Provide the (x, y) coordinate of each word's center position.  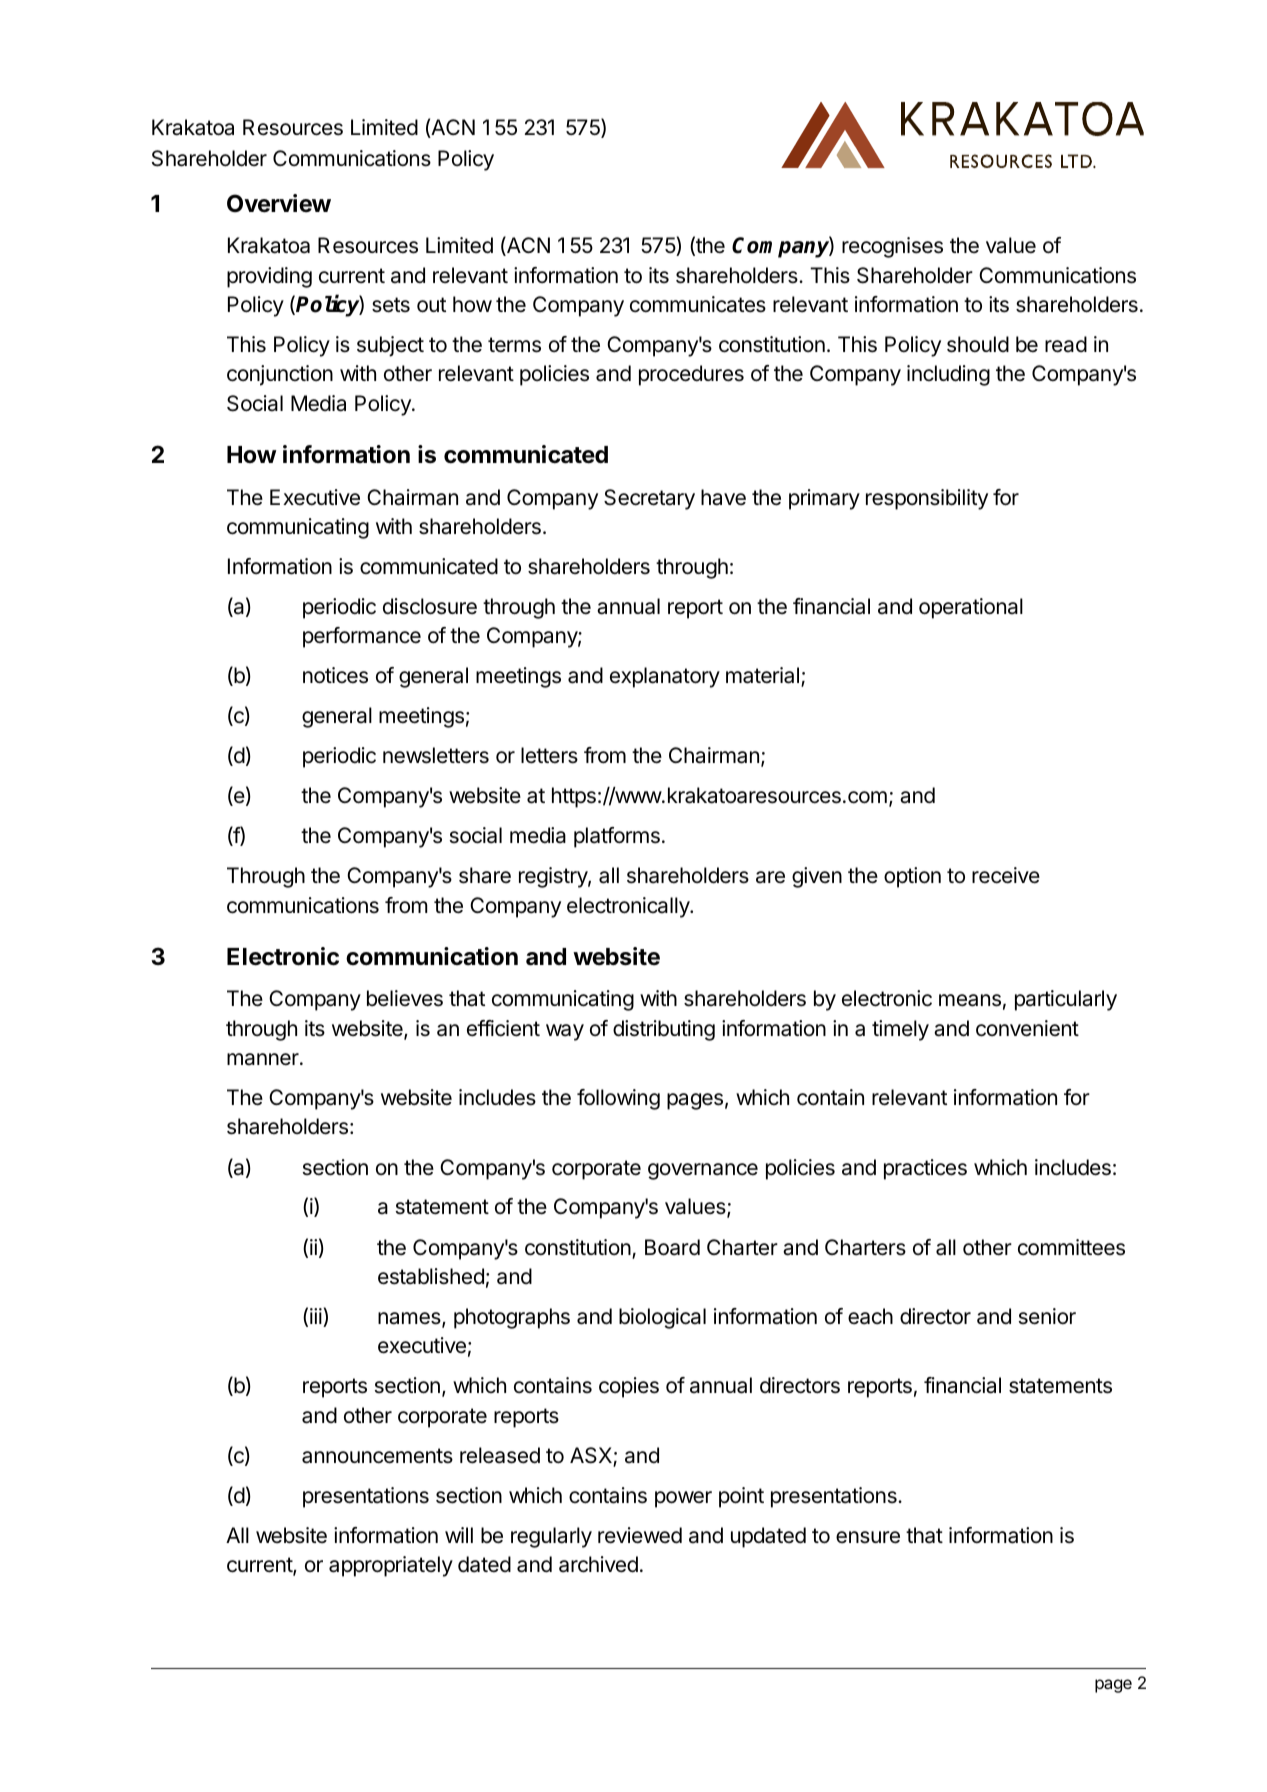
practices (925, 1169)
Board (672, 1247)
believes (405, 998)
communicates (698, 304)
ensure (868, 1537)
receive (1006, 875)
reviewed (640, 1535)
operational (971, 608)
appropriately (391, 1566)
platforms (617, 837)
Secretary (649, 499)
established (431, 1276)
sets (391, 305)
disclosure (430, 606)
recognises (892, 247)
